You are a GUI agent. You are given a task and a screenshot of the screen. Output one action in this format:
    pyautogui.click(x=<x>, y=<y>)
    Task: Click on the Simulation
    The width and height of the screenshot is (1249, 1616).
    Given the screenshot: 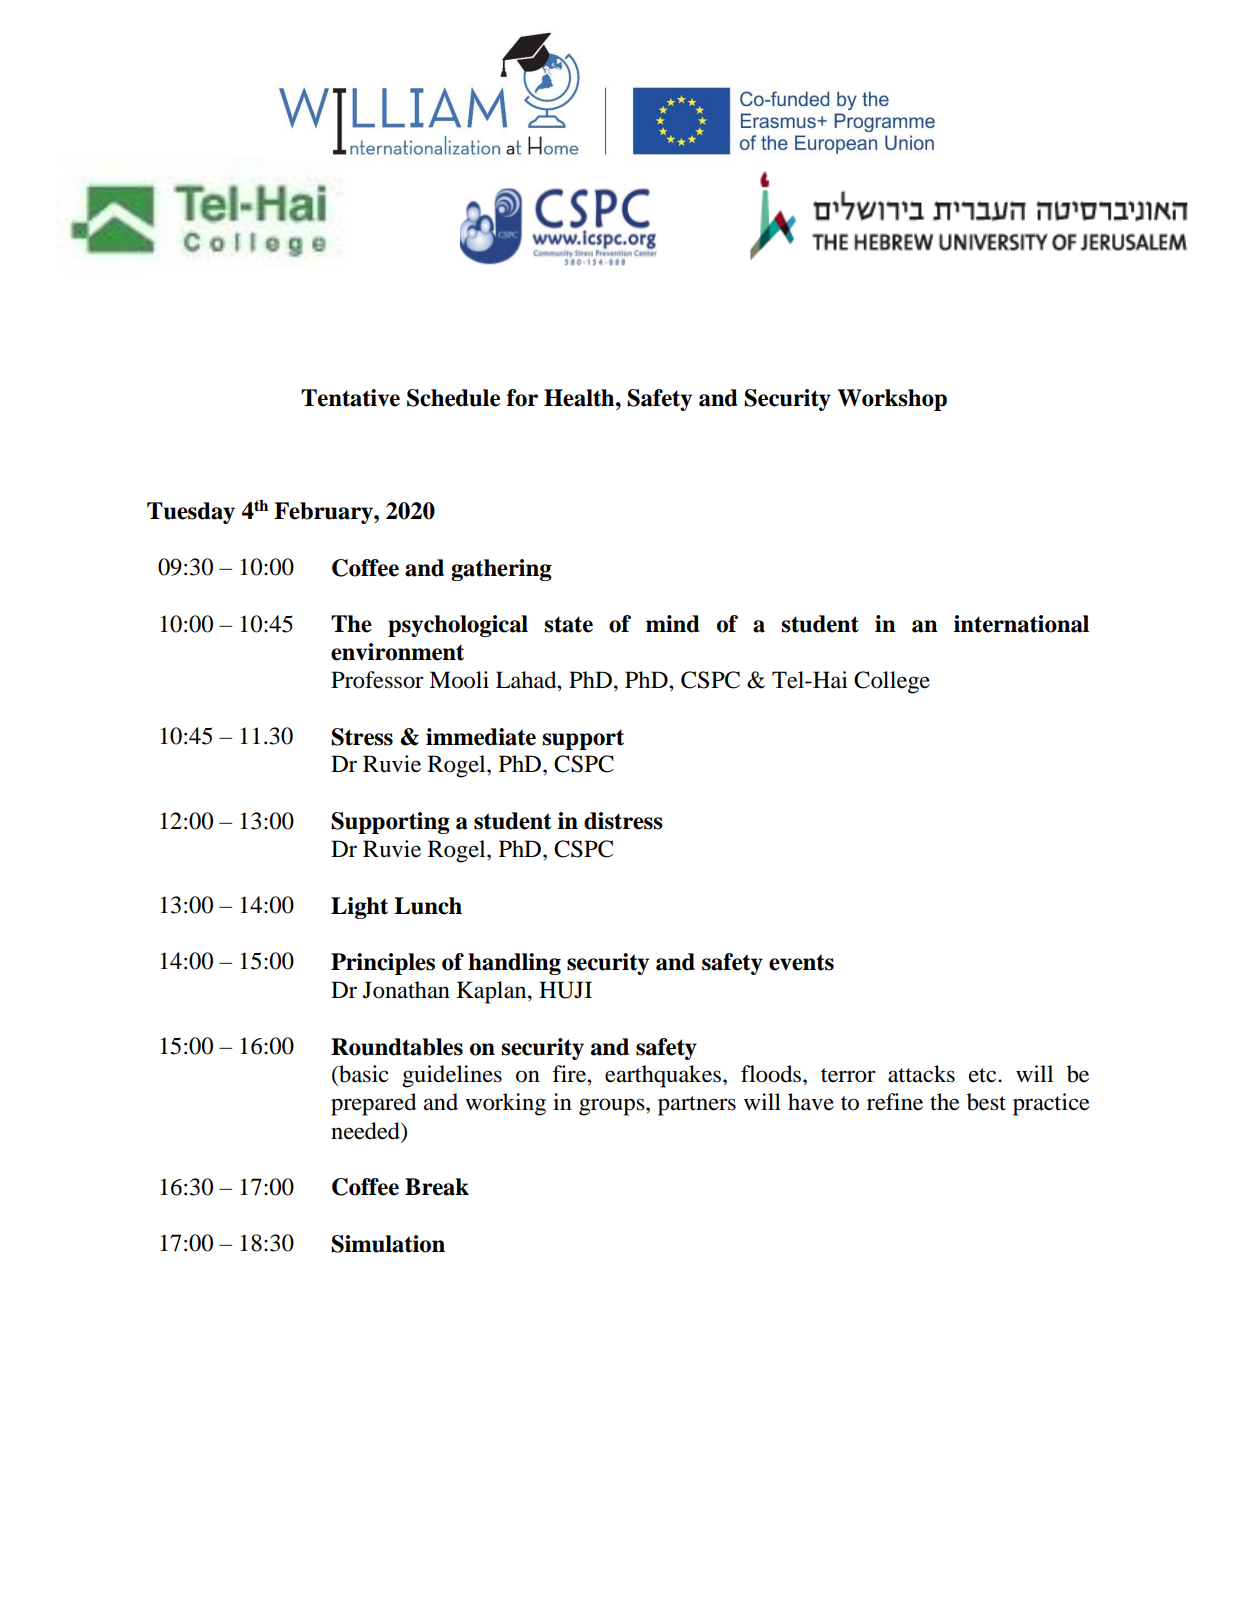 What is the action you would take?
    pyautogui.click(x=388, y=1244)
